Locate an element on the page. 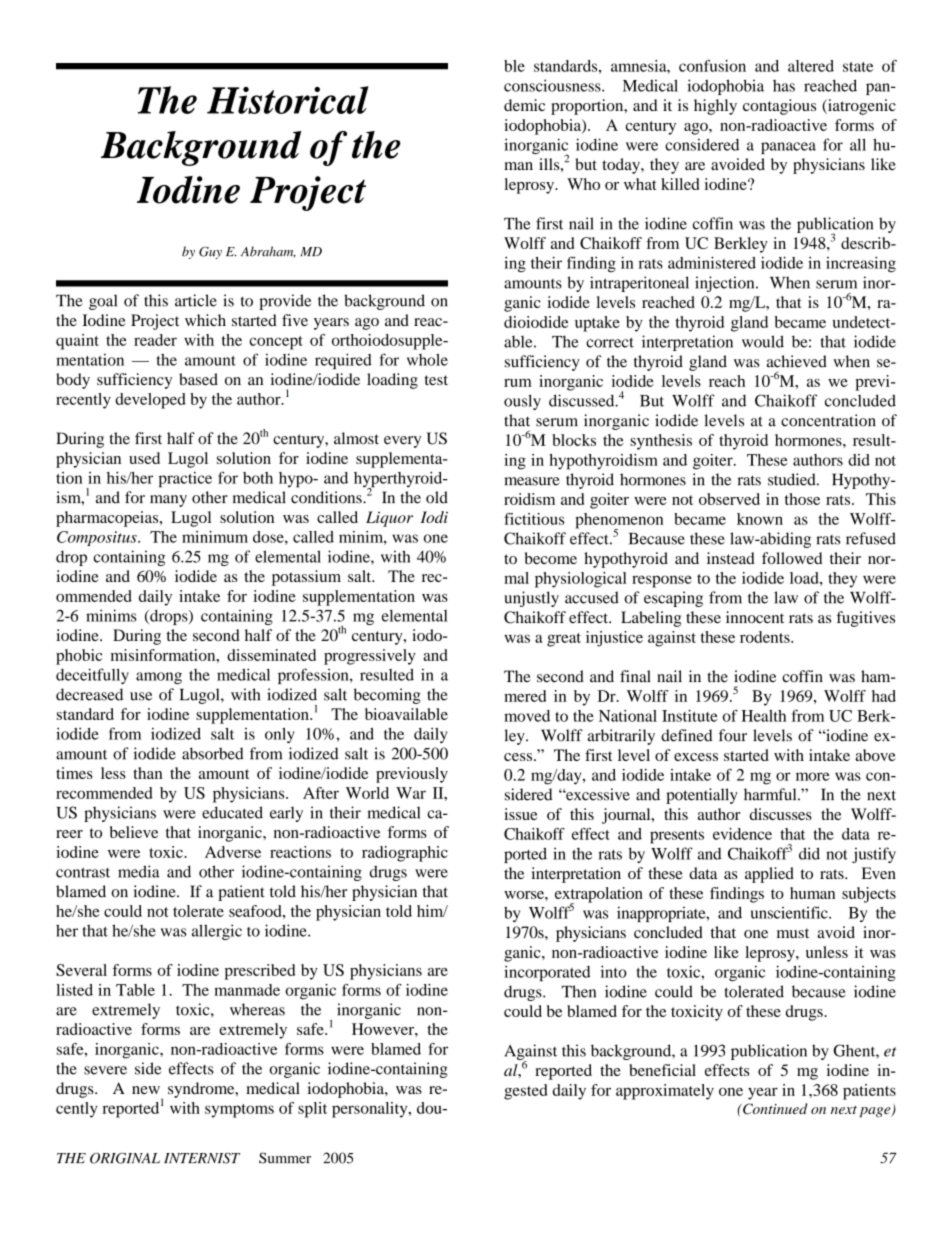 The image size is (952, 1233). incorporated is located at coordinates (547, 973).
